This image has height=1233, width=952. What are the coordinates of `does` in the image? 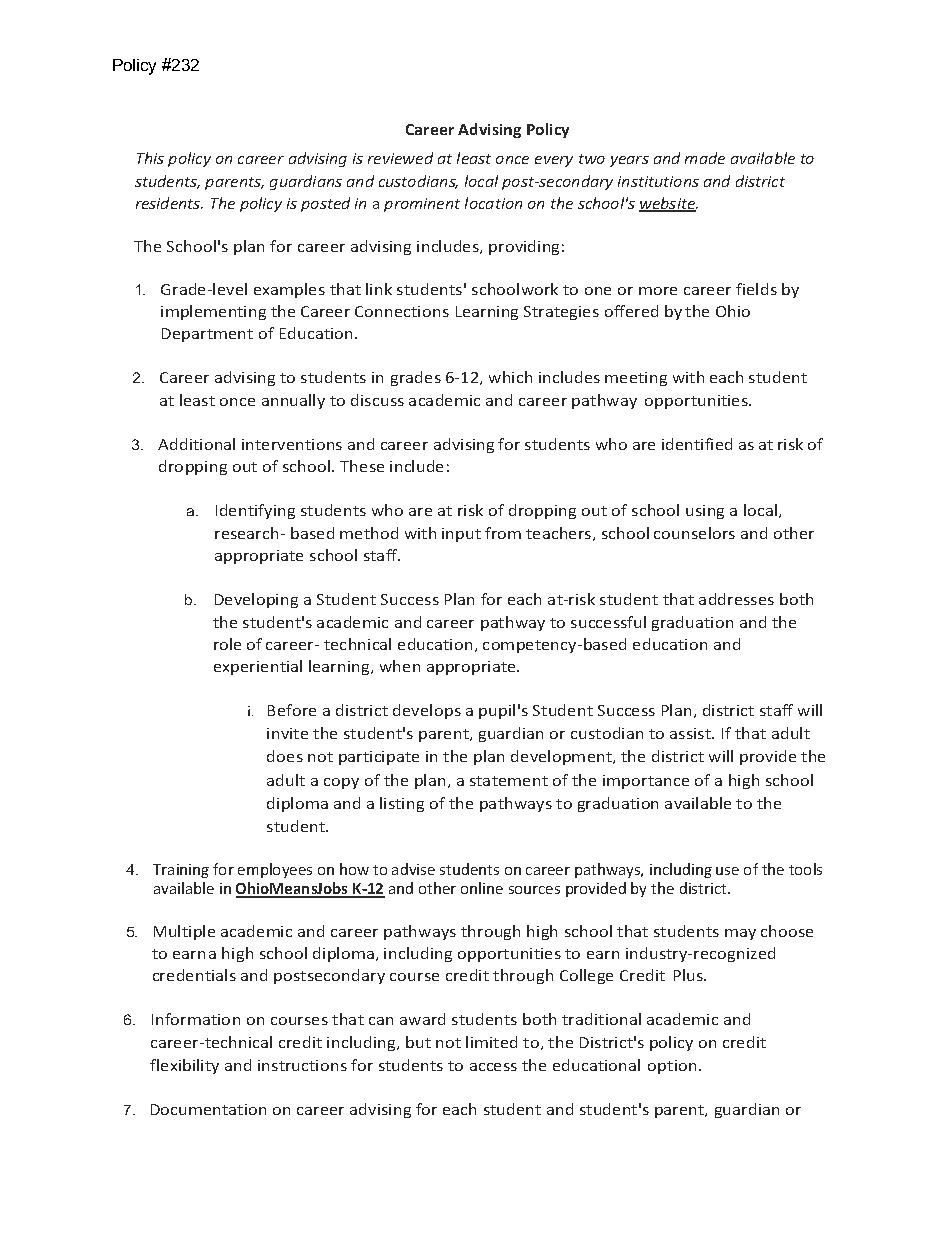 It's located at (285, 756).
